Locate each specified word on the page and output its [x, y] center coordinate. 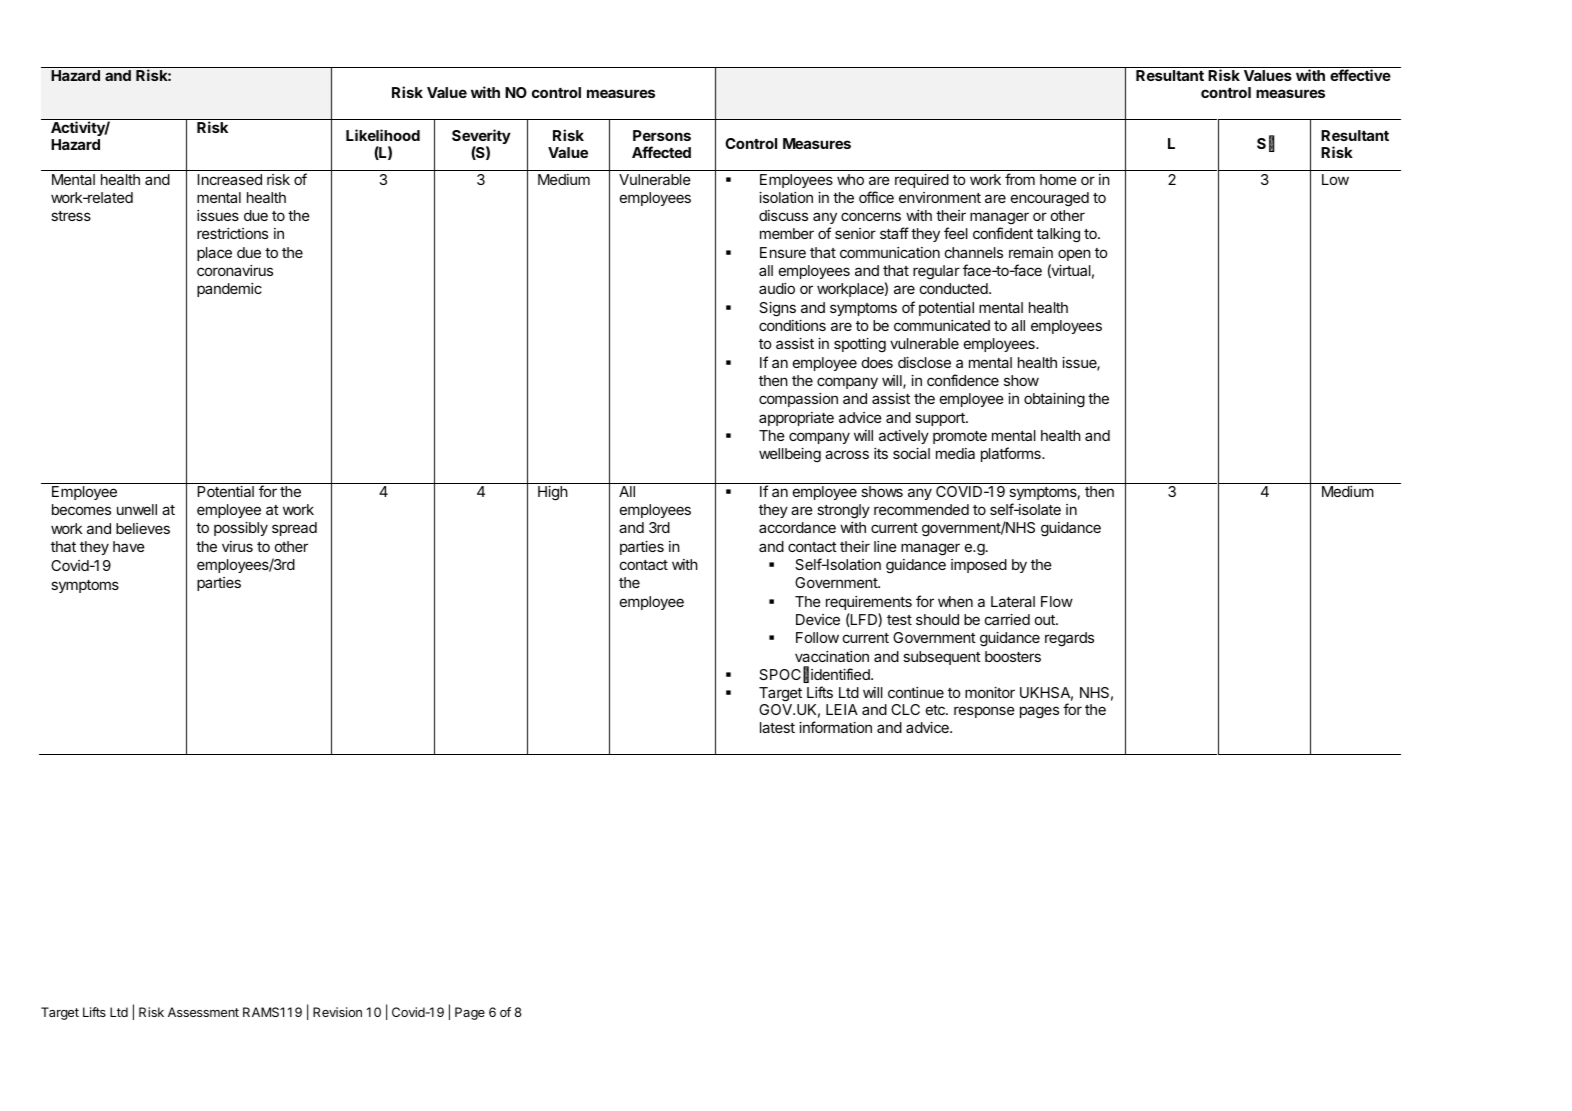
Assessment [203, 1012]
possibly [241, 529]
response [984, 712]
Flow [1057, 601]
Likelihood [383, 135]
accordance [797, 527]
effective [1360, 75]
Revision [337, 1012]
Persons [662, 135]
